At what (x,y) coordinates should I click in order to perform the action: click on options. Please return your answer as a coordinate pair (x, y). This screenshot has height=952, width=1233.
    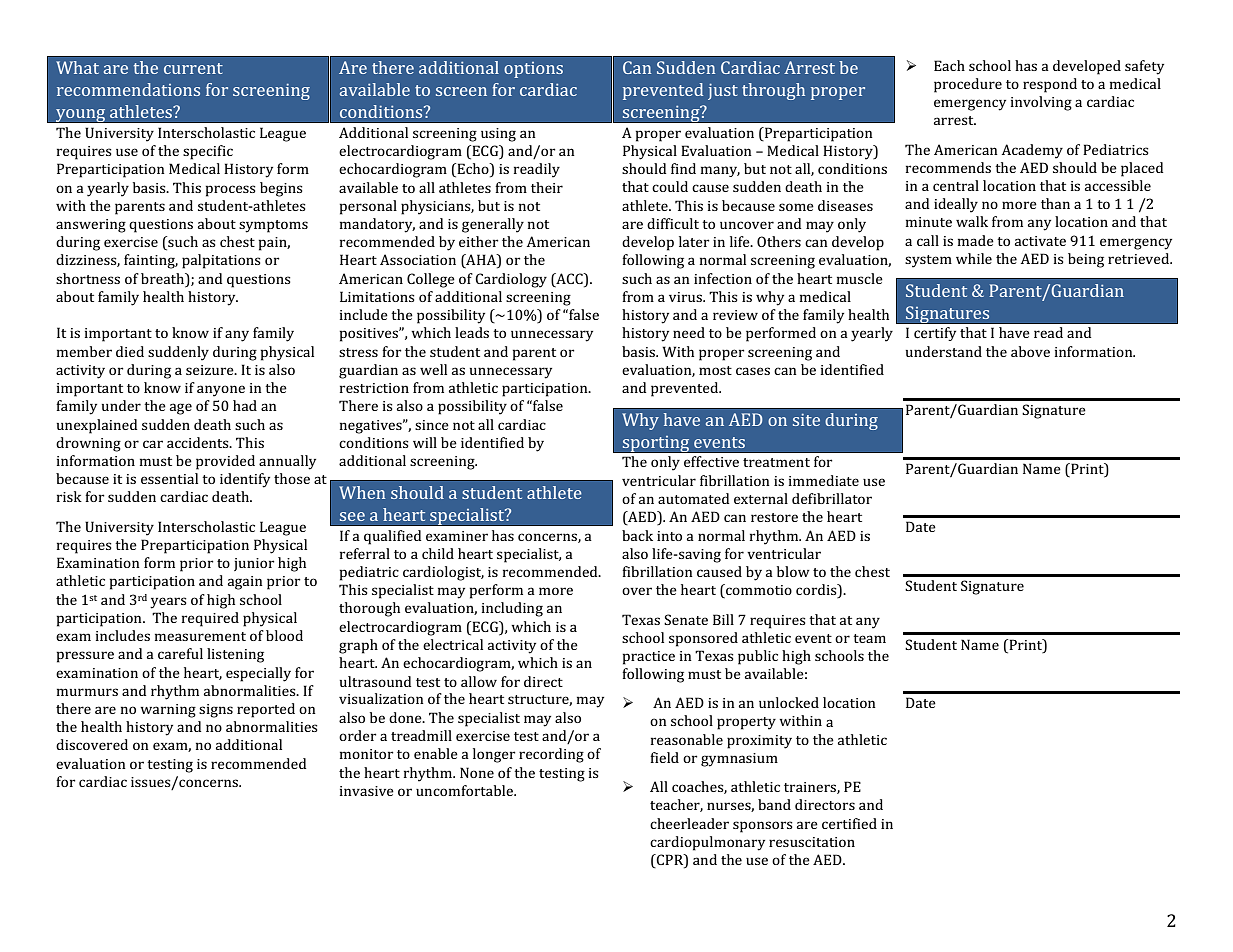
    Looking at the image, I should click on (533, 70).
